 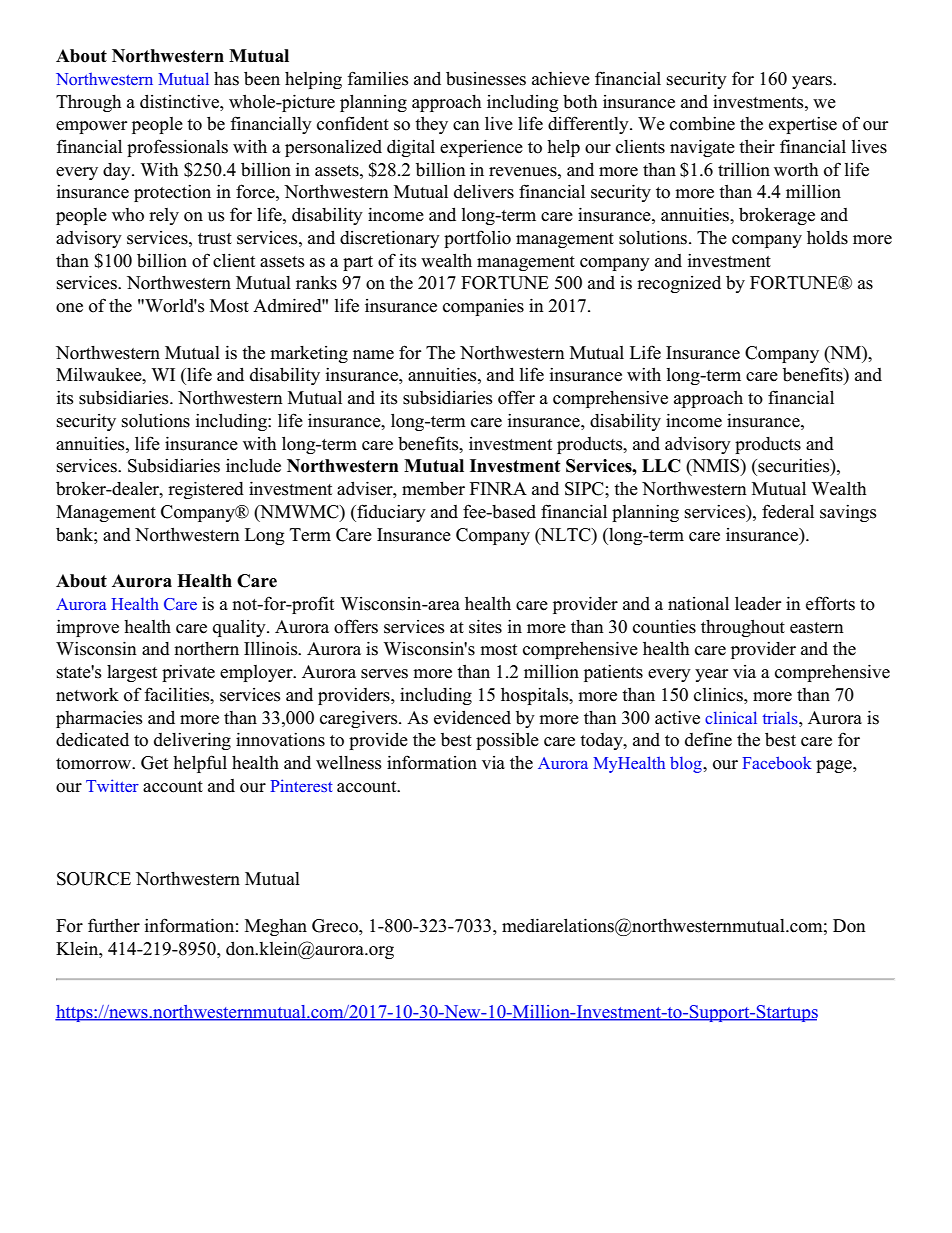 I want to click on can, so click(x=466, y=126).
